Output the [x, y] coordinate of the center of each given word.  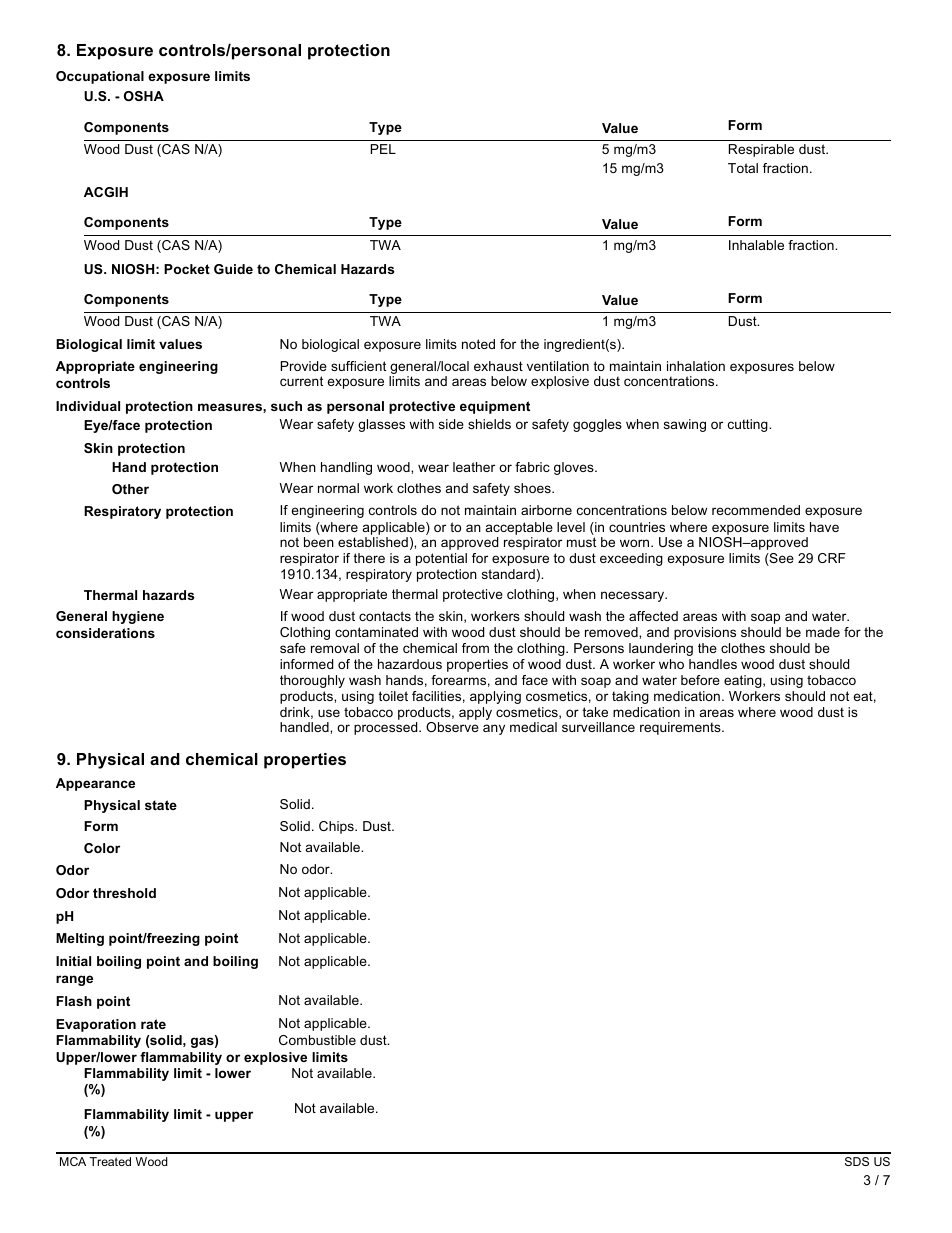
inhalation [696, 366]
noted [478, 344]
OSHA [144, 96]
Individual [88, 406]
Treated [110, 1161]
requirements [681, 728]
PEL [383, 149]
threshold [124, 893]
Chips [337, 827]
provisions [705, 633]
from [475, 648]
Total [743, 168]
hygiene [138, 617]
